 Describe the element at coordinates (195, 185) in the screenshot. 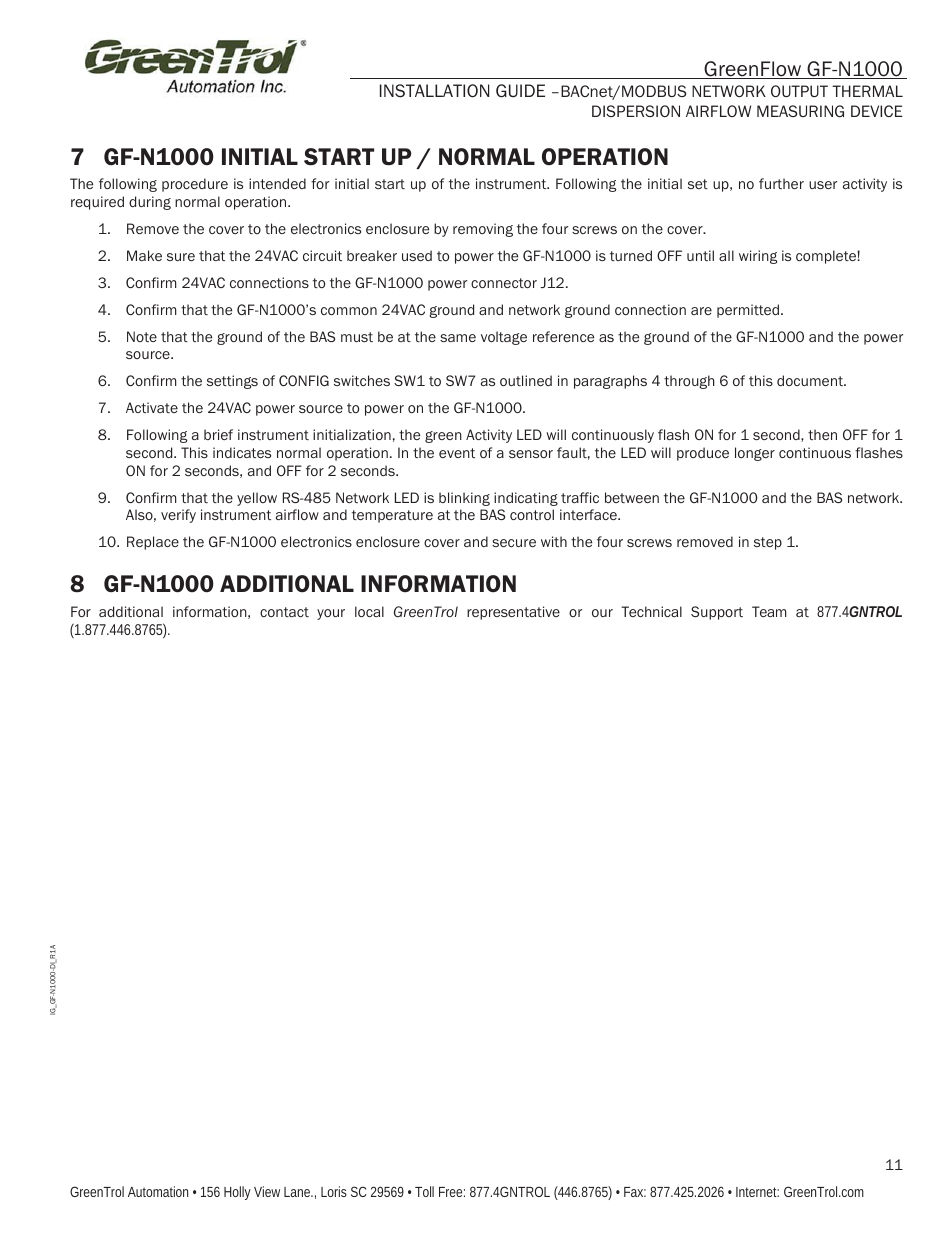

I see `procedure` at that location.
